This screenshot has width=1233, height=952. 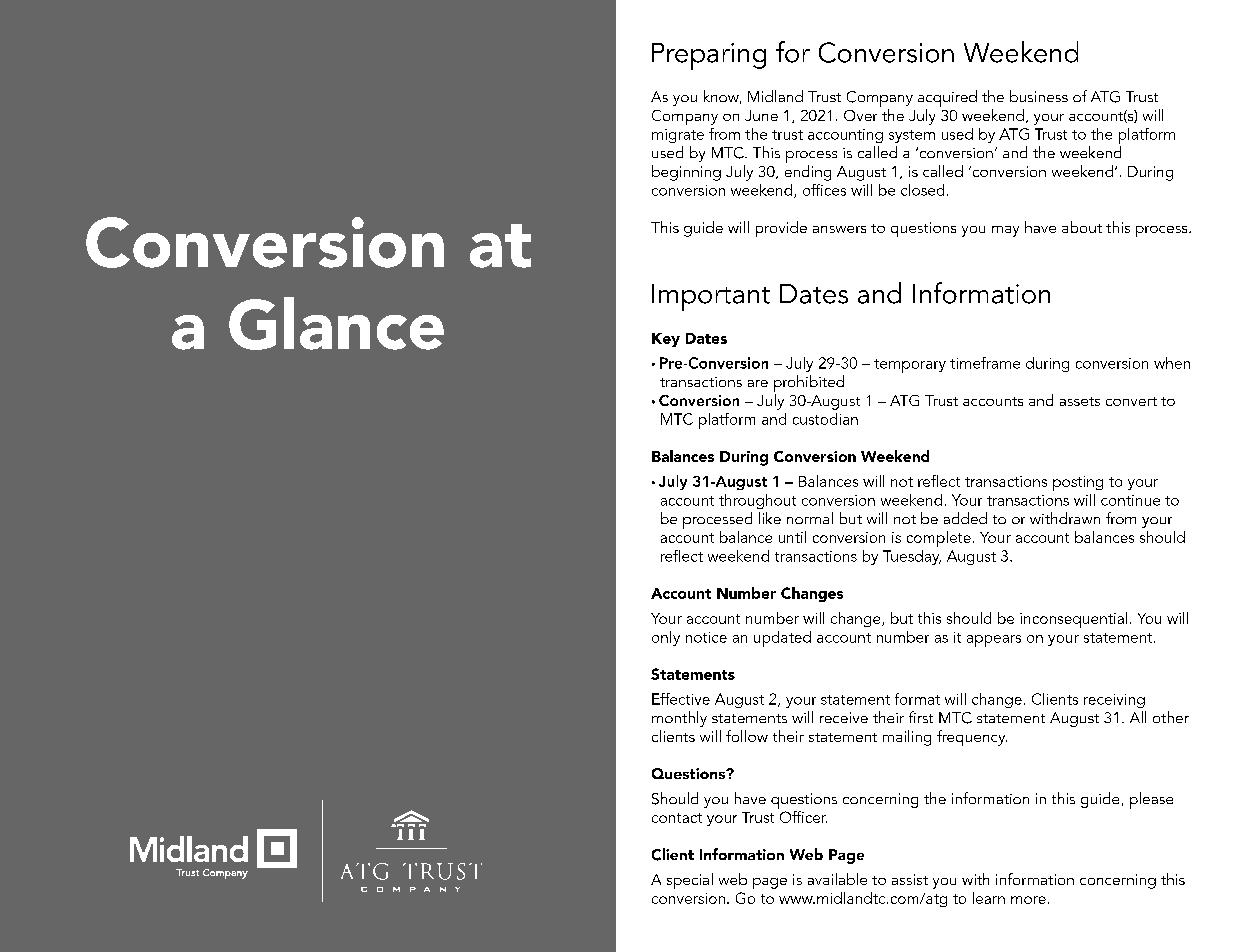 I want to click on about, so click(x=1082, y=227).
